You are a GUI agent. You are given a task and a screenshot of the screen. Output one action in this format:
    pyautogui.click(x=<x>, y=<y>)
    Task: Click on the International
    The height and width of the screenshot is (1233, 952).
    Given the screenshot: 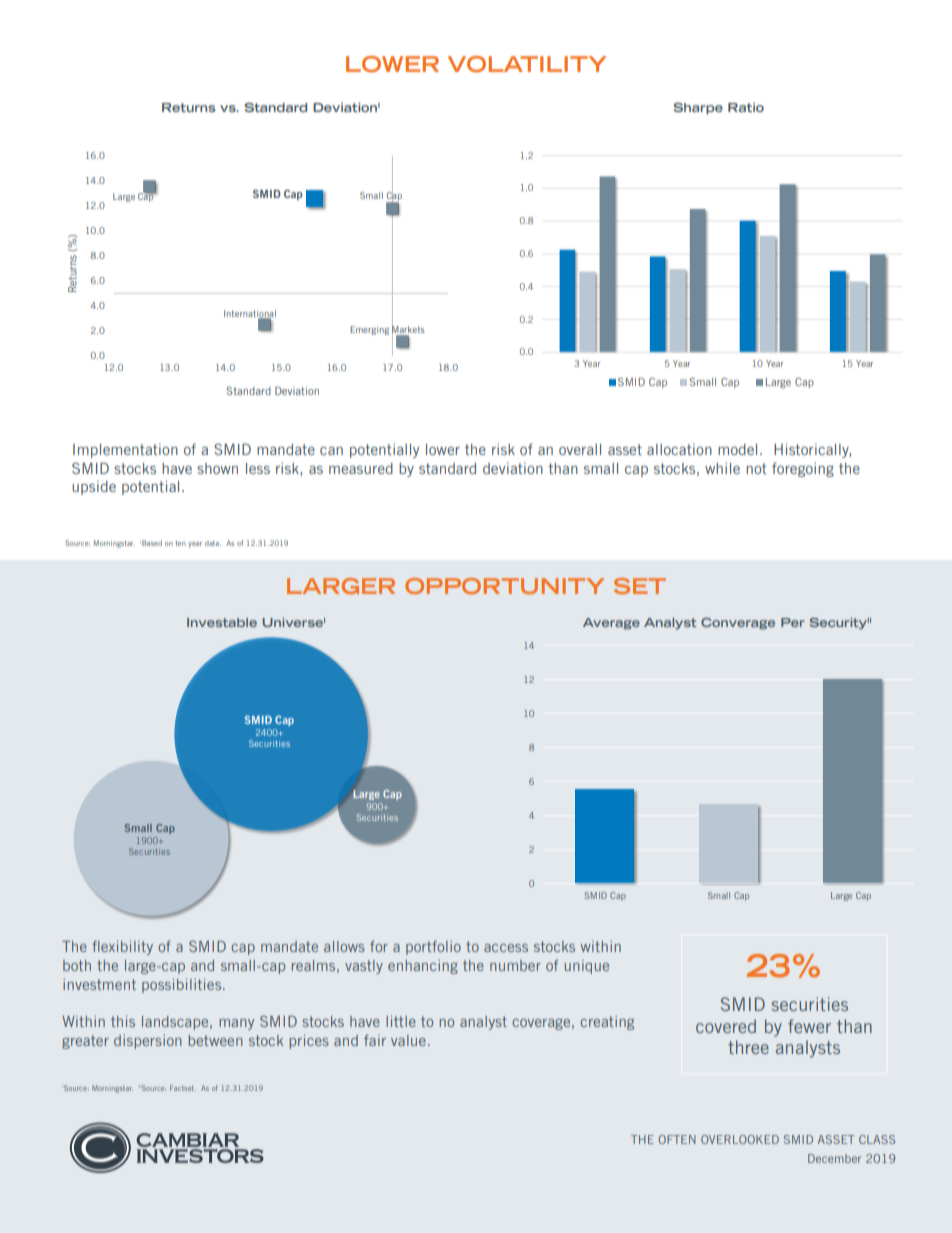 What is the action you would take?
    pyautogui.click(x=250, y=314)
